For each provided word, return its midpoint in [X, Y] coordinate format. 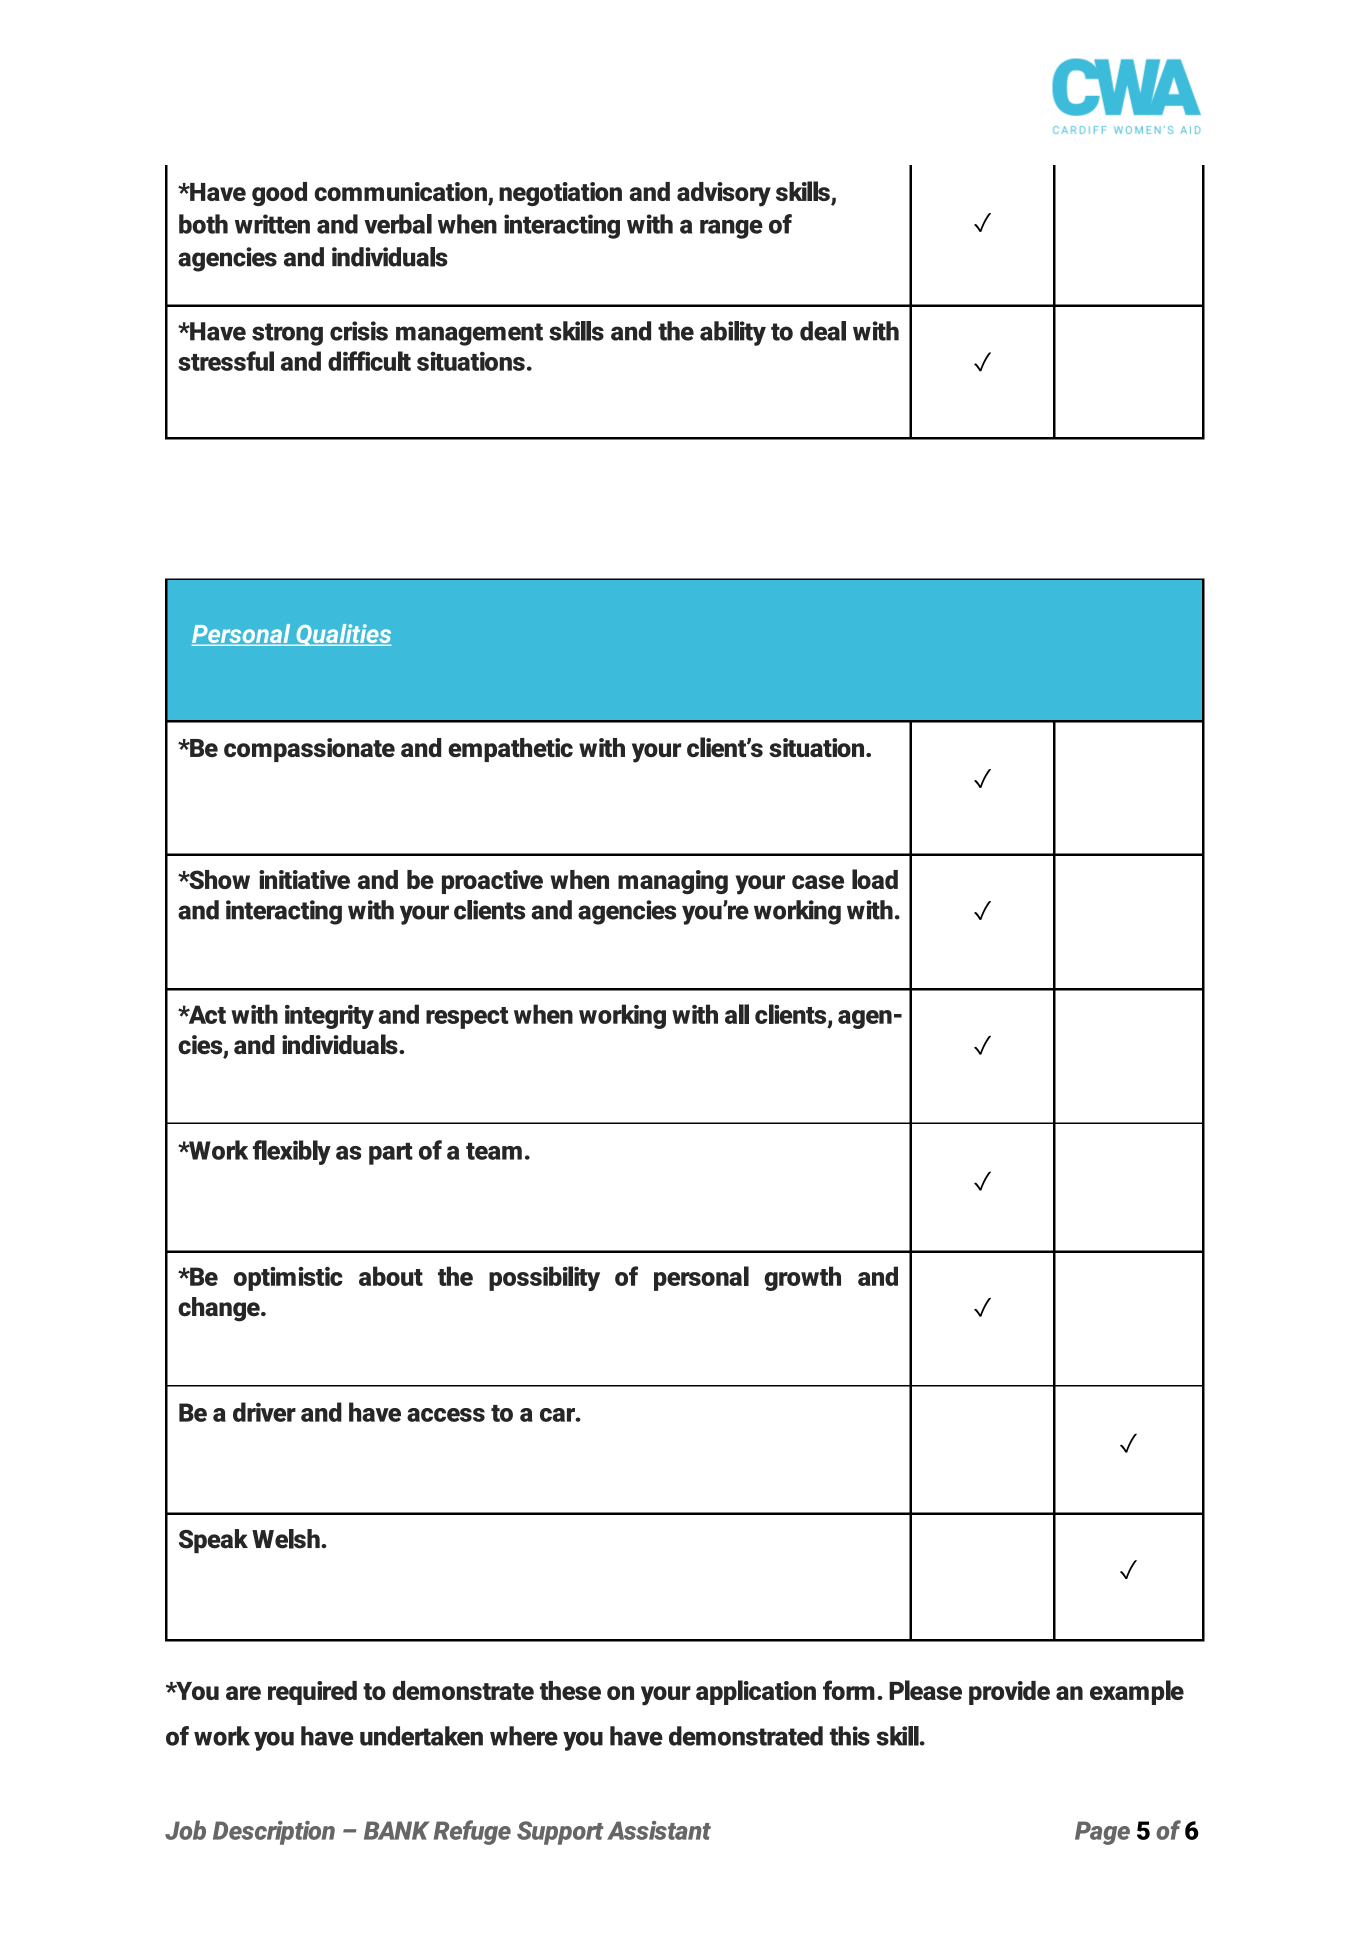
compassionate [309, 750]
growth [802, 1278]
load [875, 879]
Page [1102, 1833]
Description [274, 1833]
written [272, 224]
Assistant [659, 1830]
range [731, 229]
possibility [544, 1278]
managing [673, 882]
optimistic [288, 1279]
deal [823, 331]
